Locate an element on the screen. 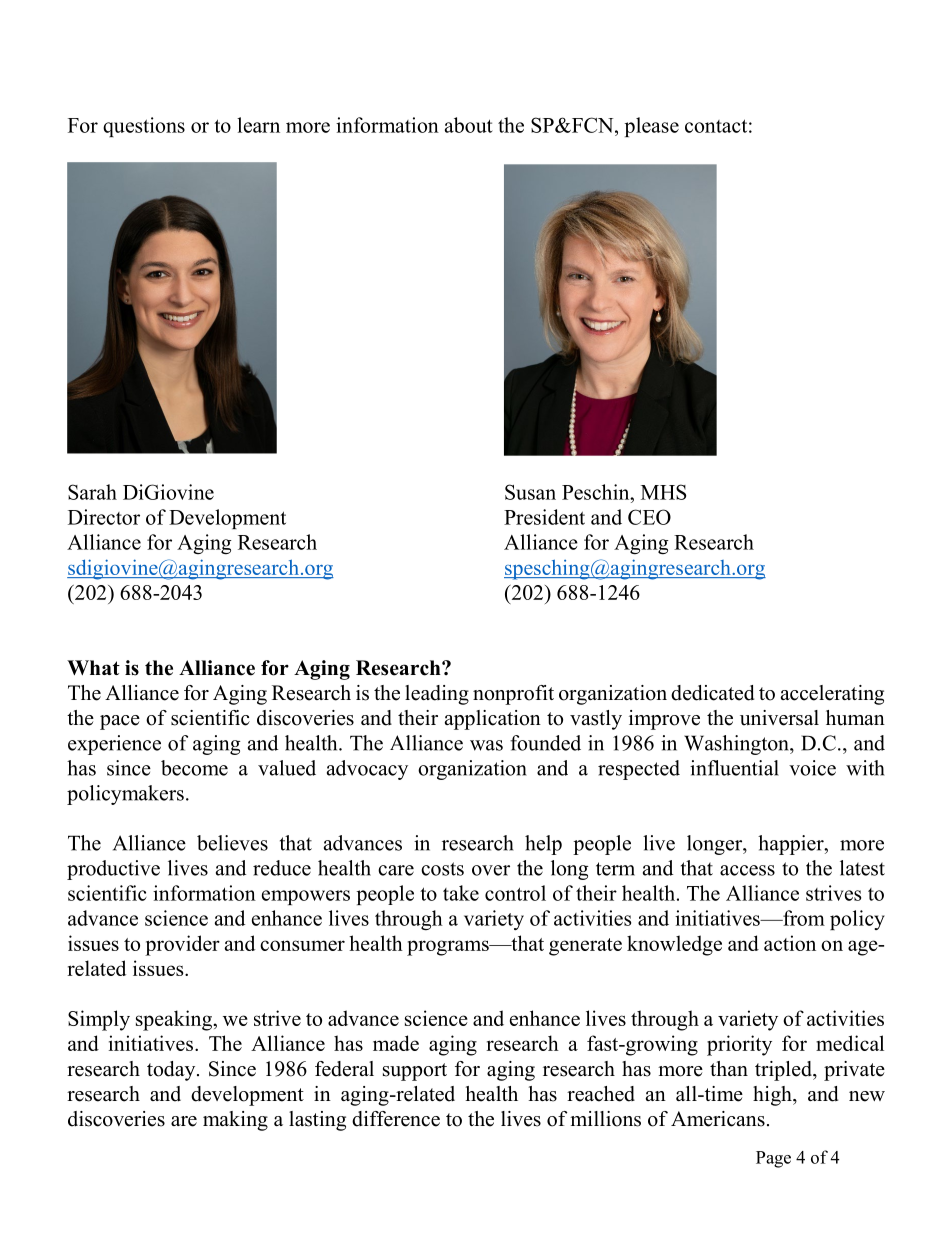  Page is located at coordinates (773, 1159).
